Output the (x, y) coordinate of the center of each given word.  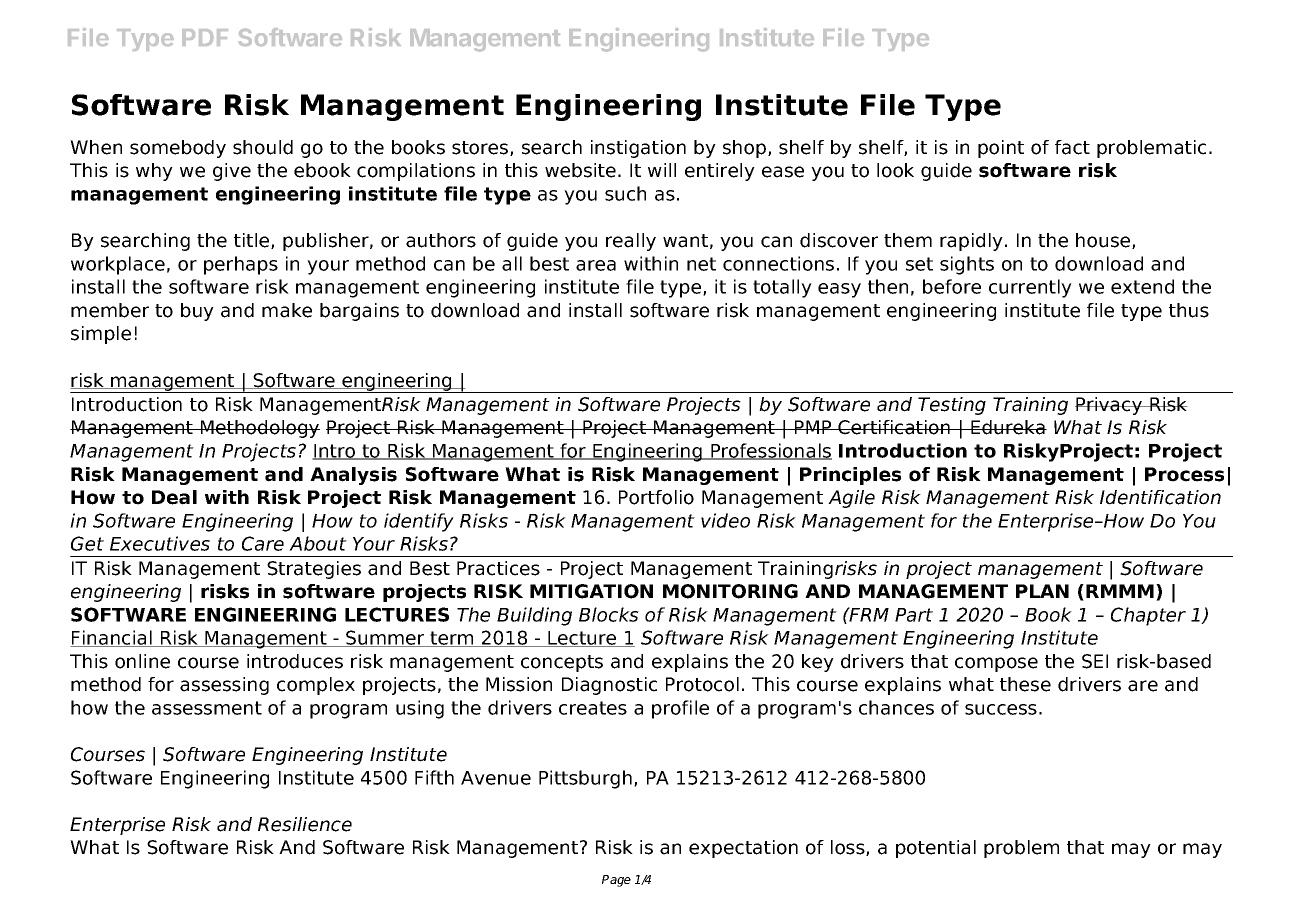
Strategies (314, 570)
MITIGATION (591, 591)
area (596, 265)
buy (197, 312)
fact (1072, 147)
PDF (205, 37)
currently (1030, 288)
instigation (638, 149)
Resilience (305, 824)
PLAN (1042, 591)
